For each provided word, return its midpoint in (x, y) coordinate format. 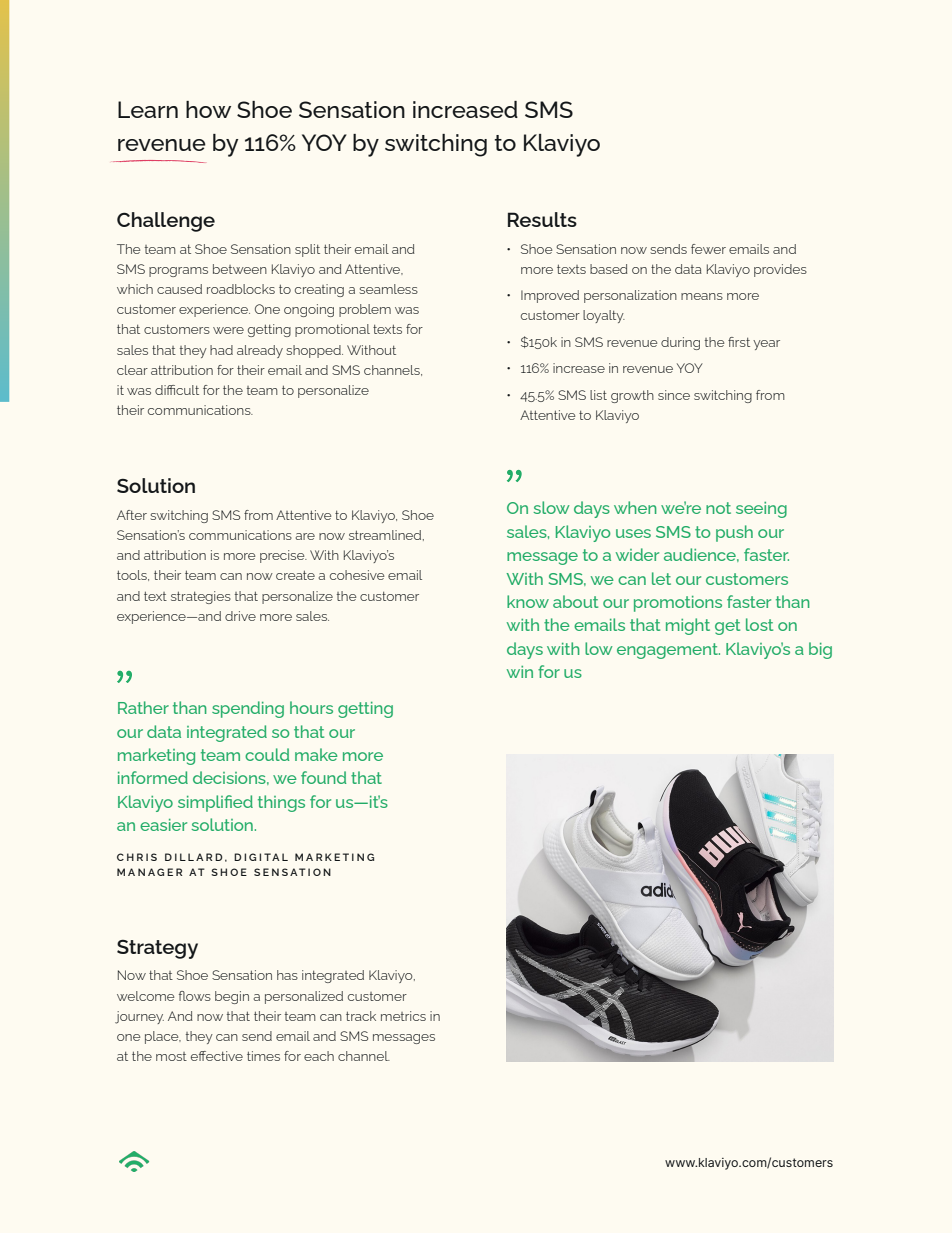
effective (217, 1056)
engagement (668, 651)
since (674, 395)
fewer (708, 249)
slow (551, 507)
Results (542, 219)
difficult (177, 390)
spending (248, 709)
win (520, 672)
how (208, 109)
